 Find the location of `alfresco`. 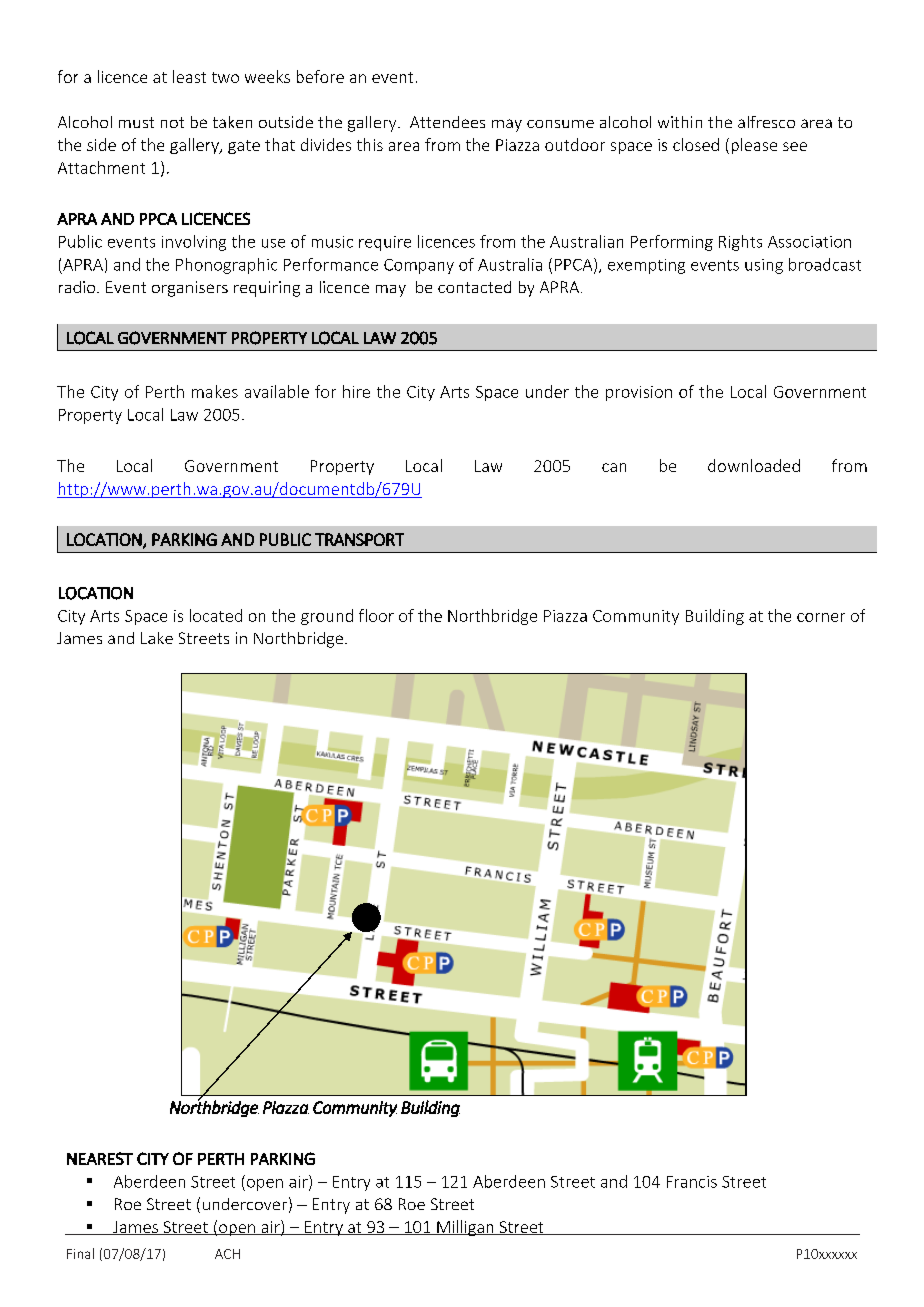

alfresco is located at coordinates (766, 122).
